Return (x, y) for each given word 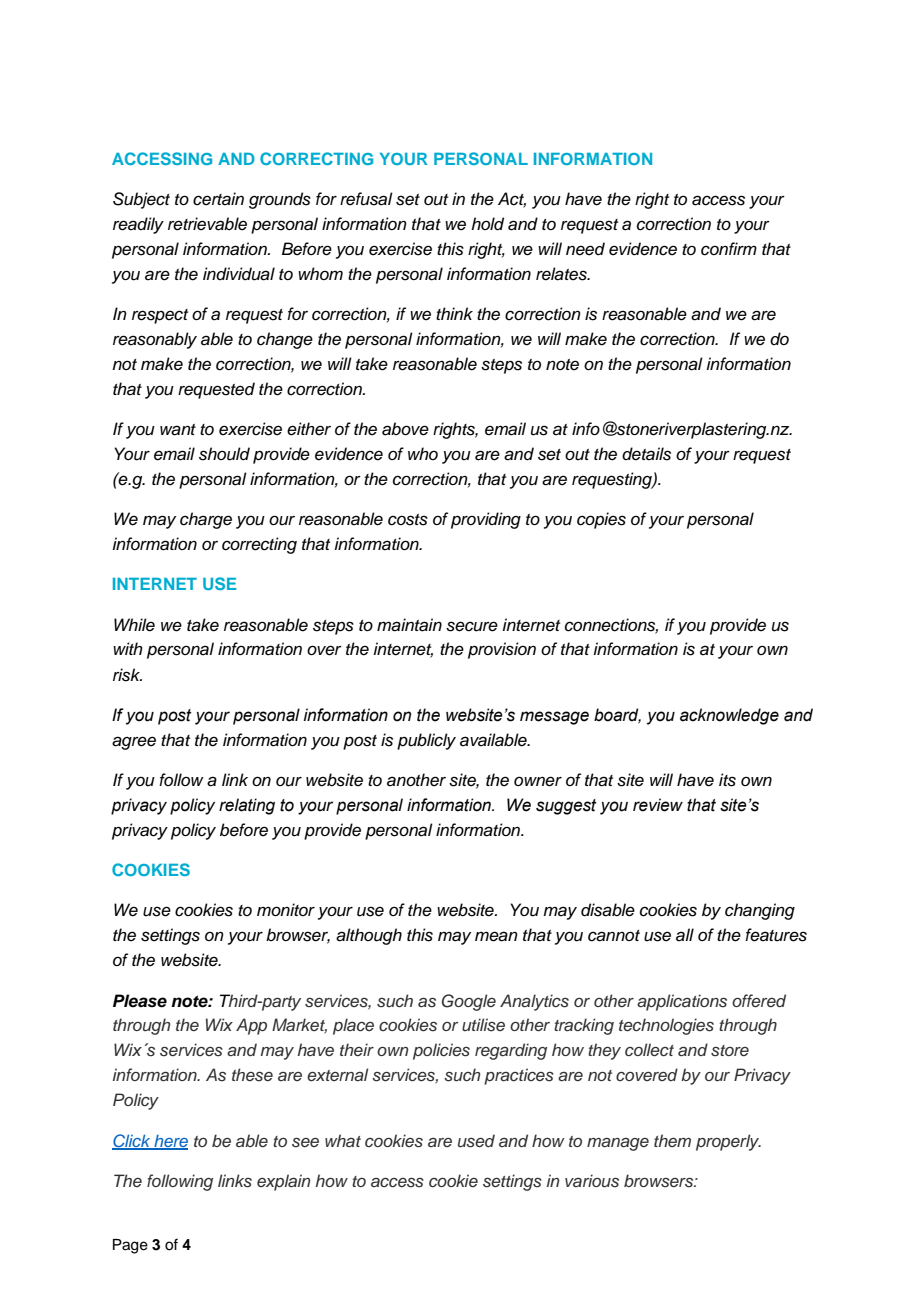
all (685, 935)
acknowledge (729, 716)
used (476, 1141)
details (646, 454)
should (224, 454)
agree (134, 743)
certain (218, 199)
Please (140, 1001)
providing (486, 520)
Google (469, 1002)
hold (487, 224)
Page (130, 1246)
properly (728, 1142)
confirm (729, 249)
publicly (426, 741)
